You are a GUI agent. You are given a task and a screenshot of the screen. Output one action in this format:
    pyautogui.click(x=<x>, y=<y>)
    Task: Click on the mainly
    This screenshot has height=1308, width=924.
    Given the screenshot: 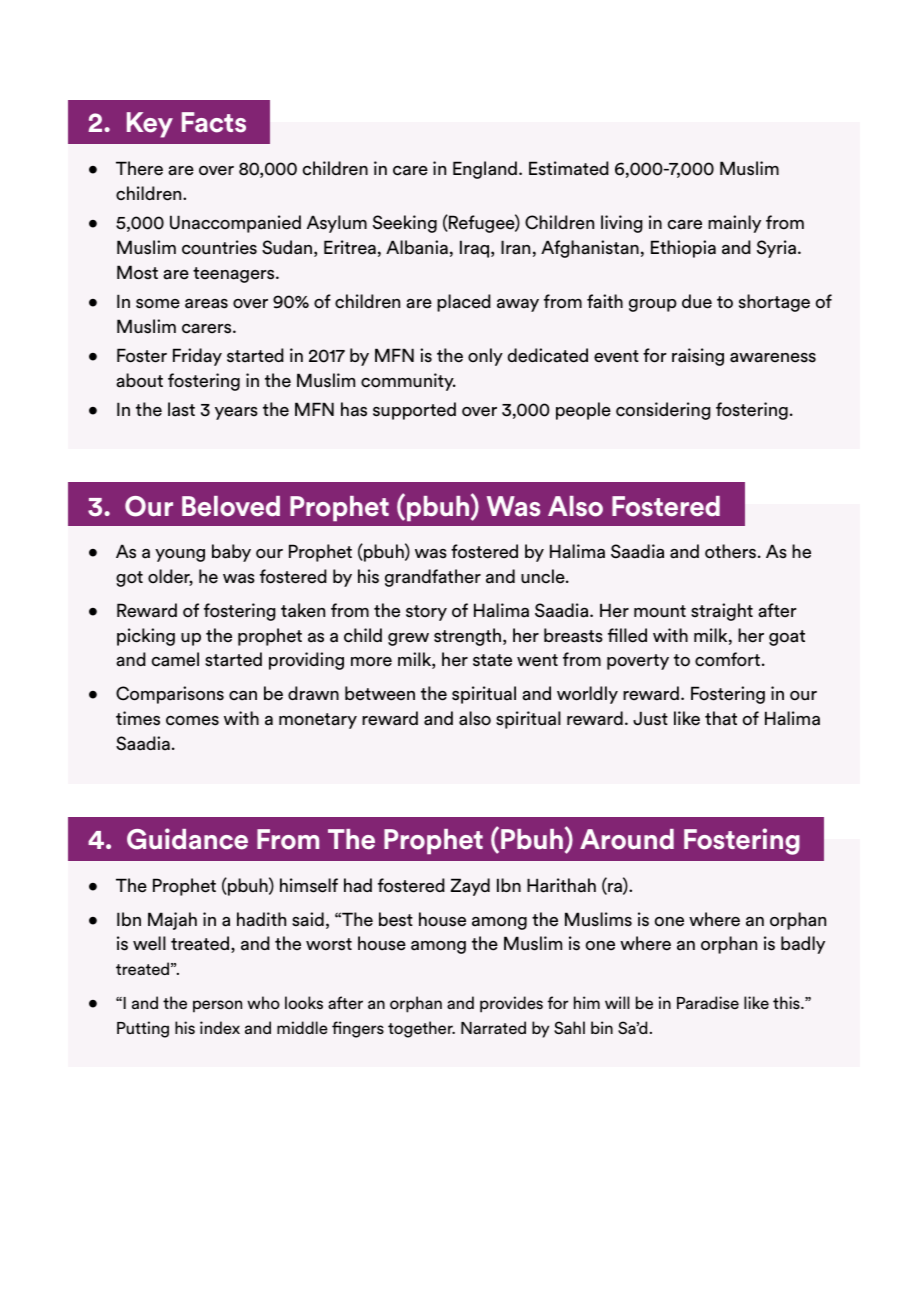 What is the action you would take?
    pyautogui.click(x=734, y=224)
